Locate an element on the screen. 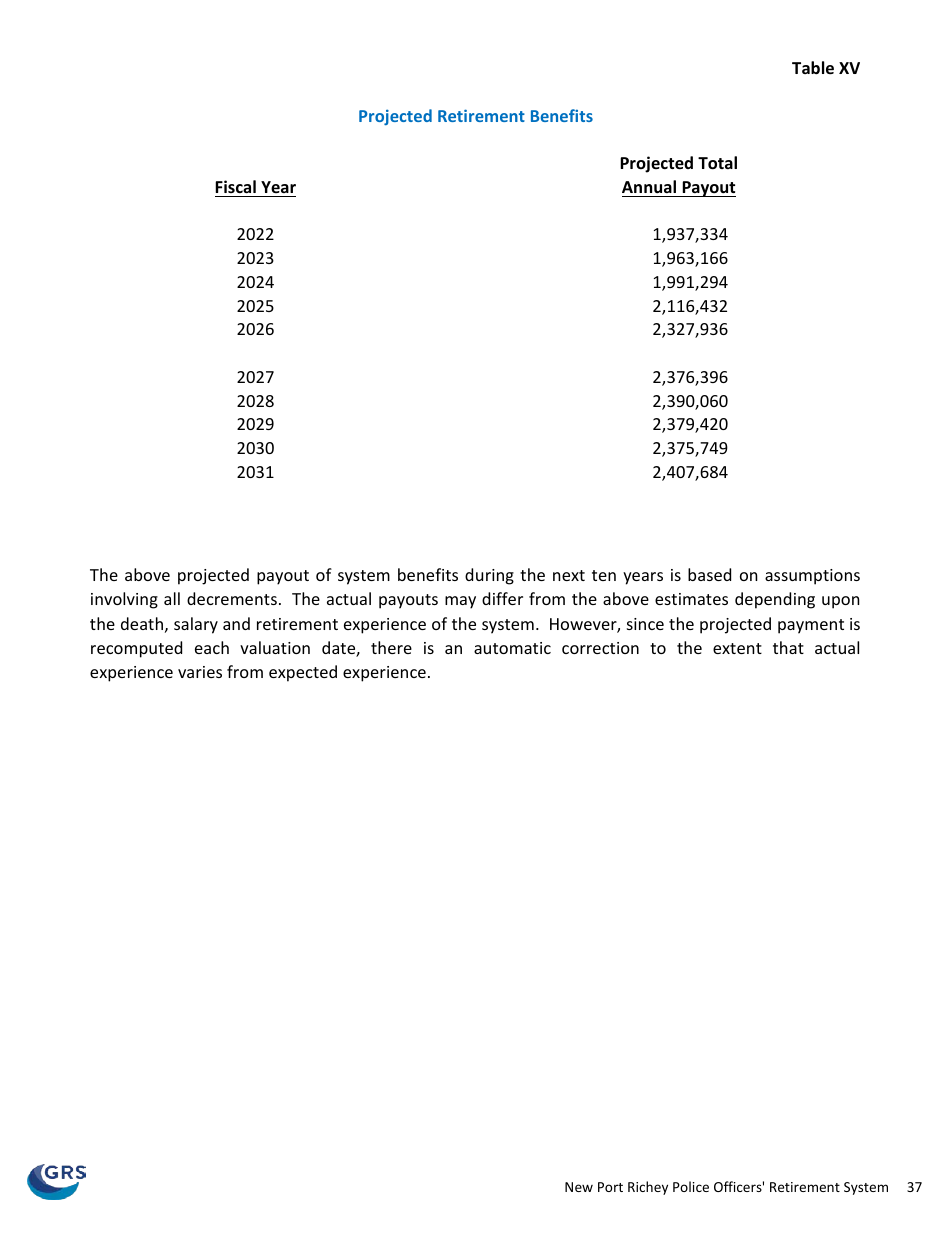 The image size is (952, 1233). Table is located at coordinates (813, 68).
